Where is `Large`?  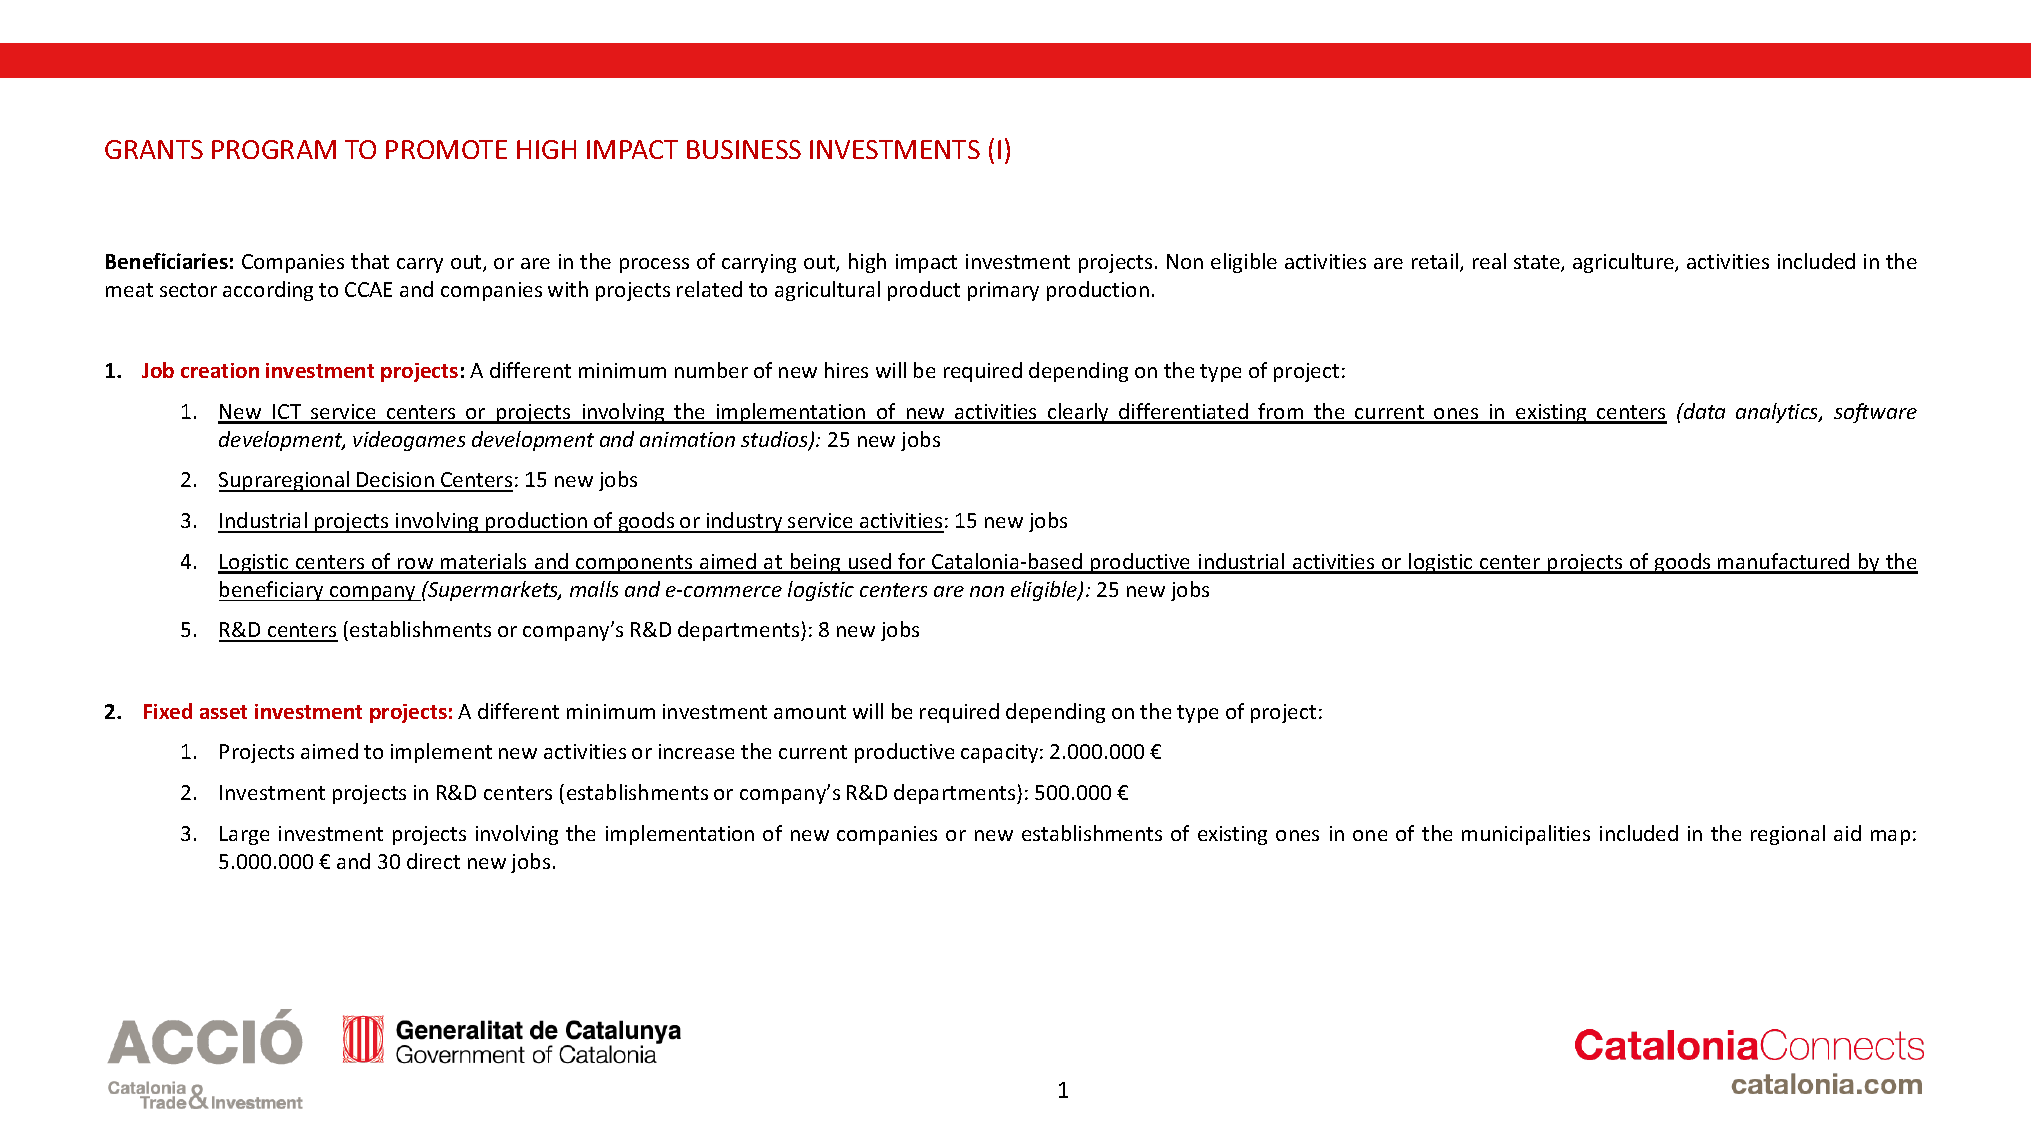 Large is located at coordinates (244, 835).
